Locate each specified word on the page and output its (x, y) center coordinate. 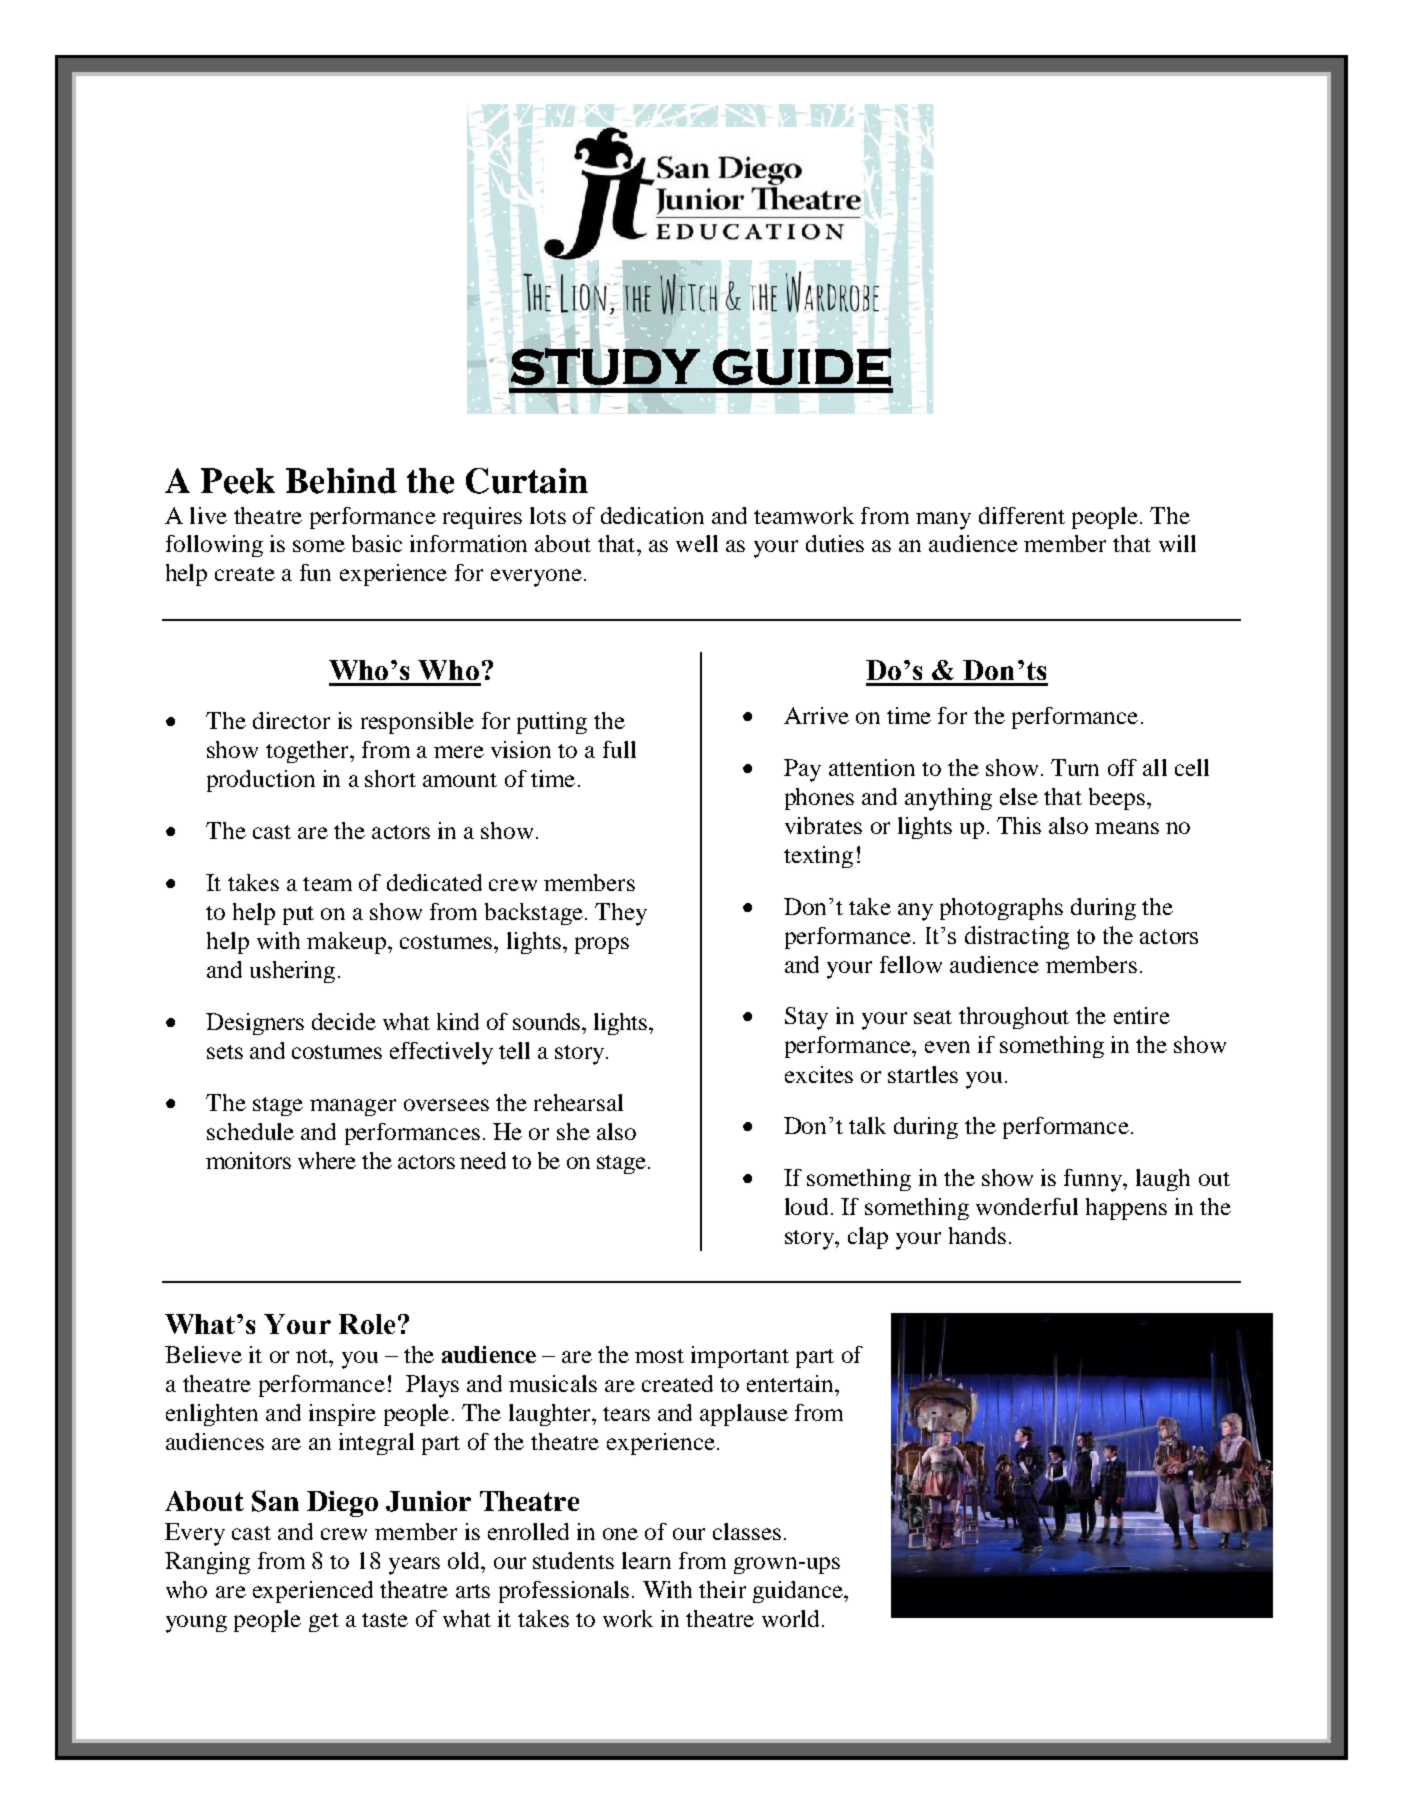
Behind (341, 481)
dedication (652, 515)
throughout (1014, 1018)
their (722, 1589)
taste (385, 1620)
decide (344, 1021)
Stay (806, 1018)
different (1022, 515)
